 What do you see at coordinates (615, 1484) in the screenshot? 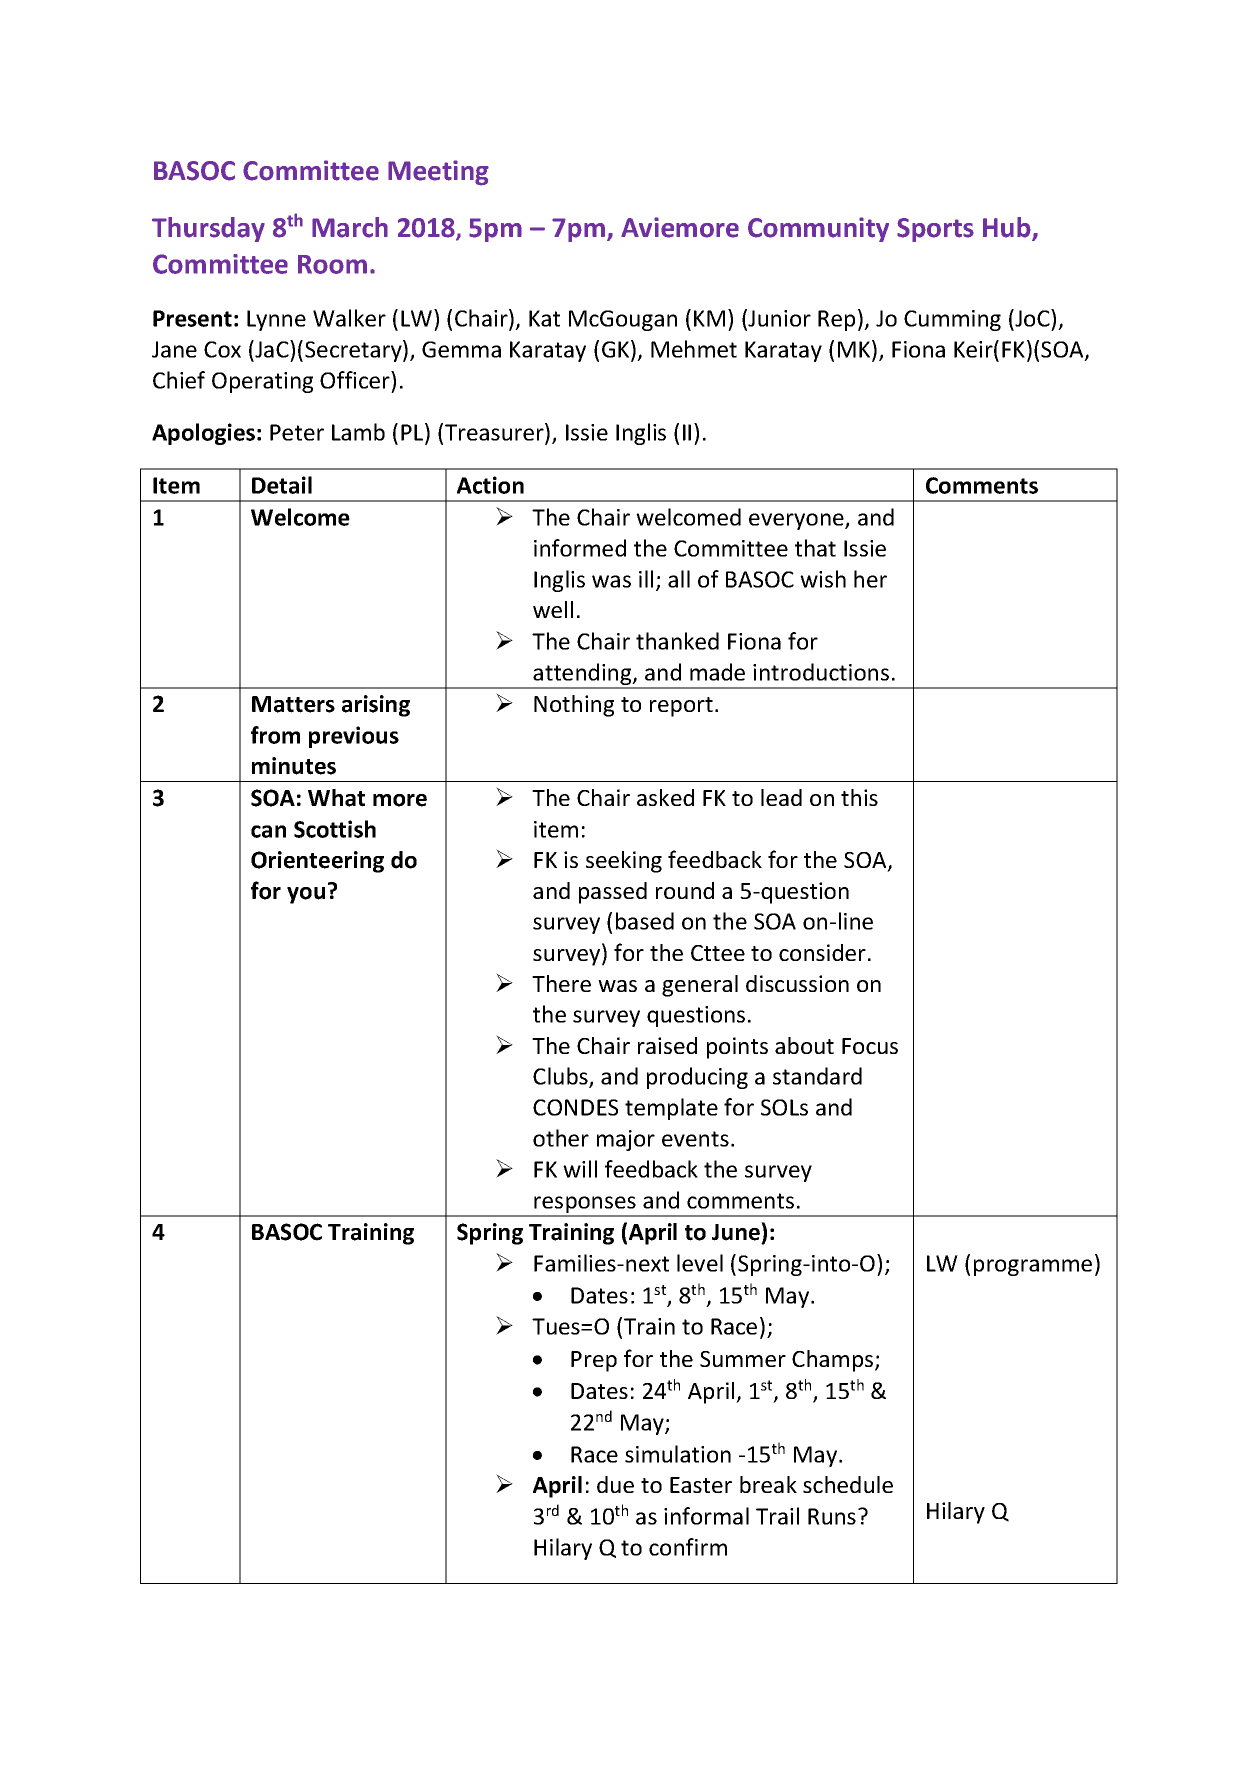
I see `due` at bounding box center [615, 1484].
